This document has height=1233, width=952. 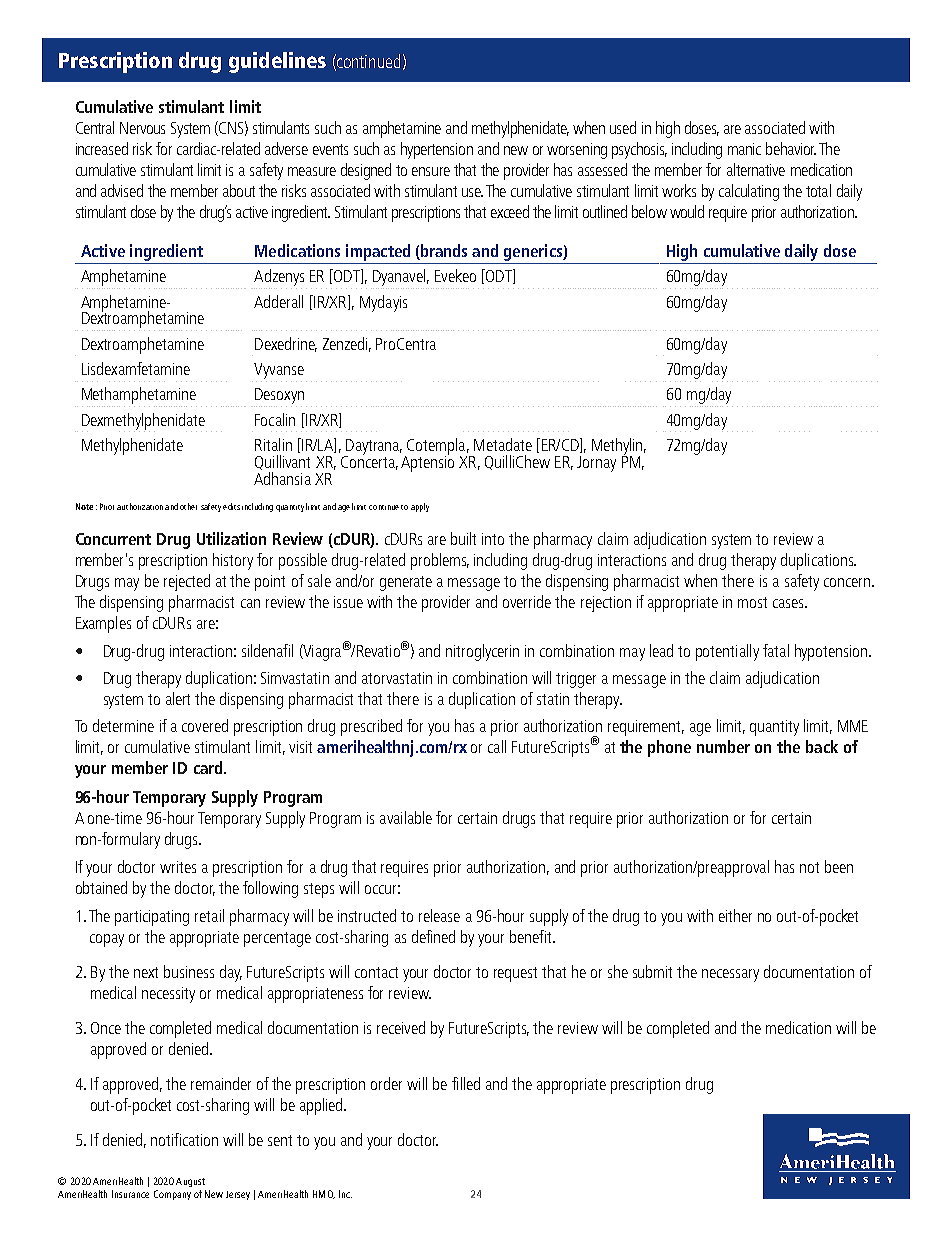 I want to click on hypertension, so click(x=437, y=150).
